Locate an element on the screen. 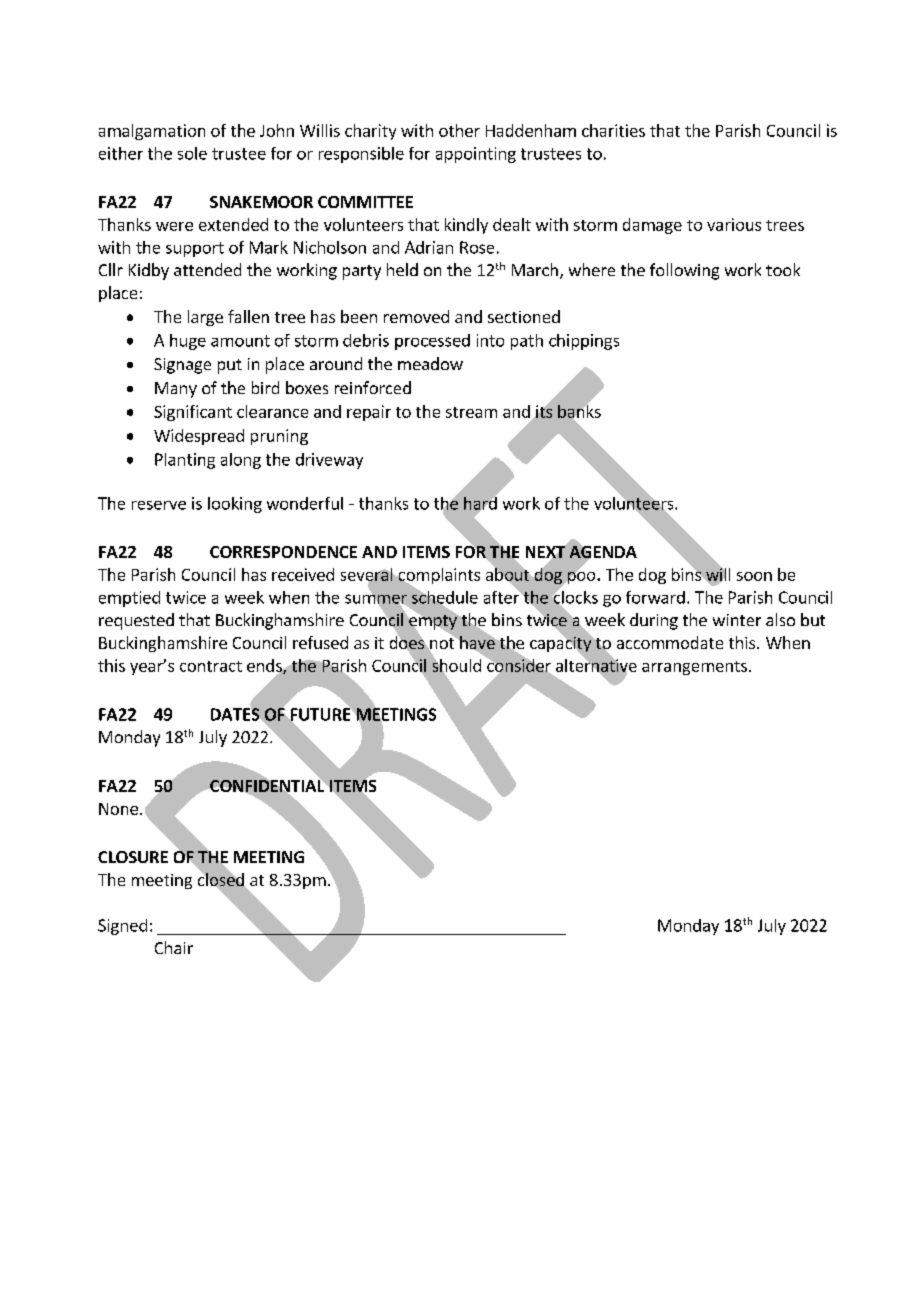 The height and width of the screenshot is (1308, 924). sole is located at coordinates (192, 153).
